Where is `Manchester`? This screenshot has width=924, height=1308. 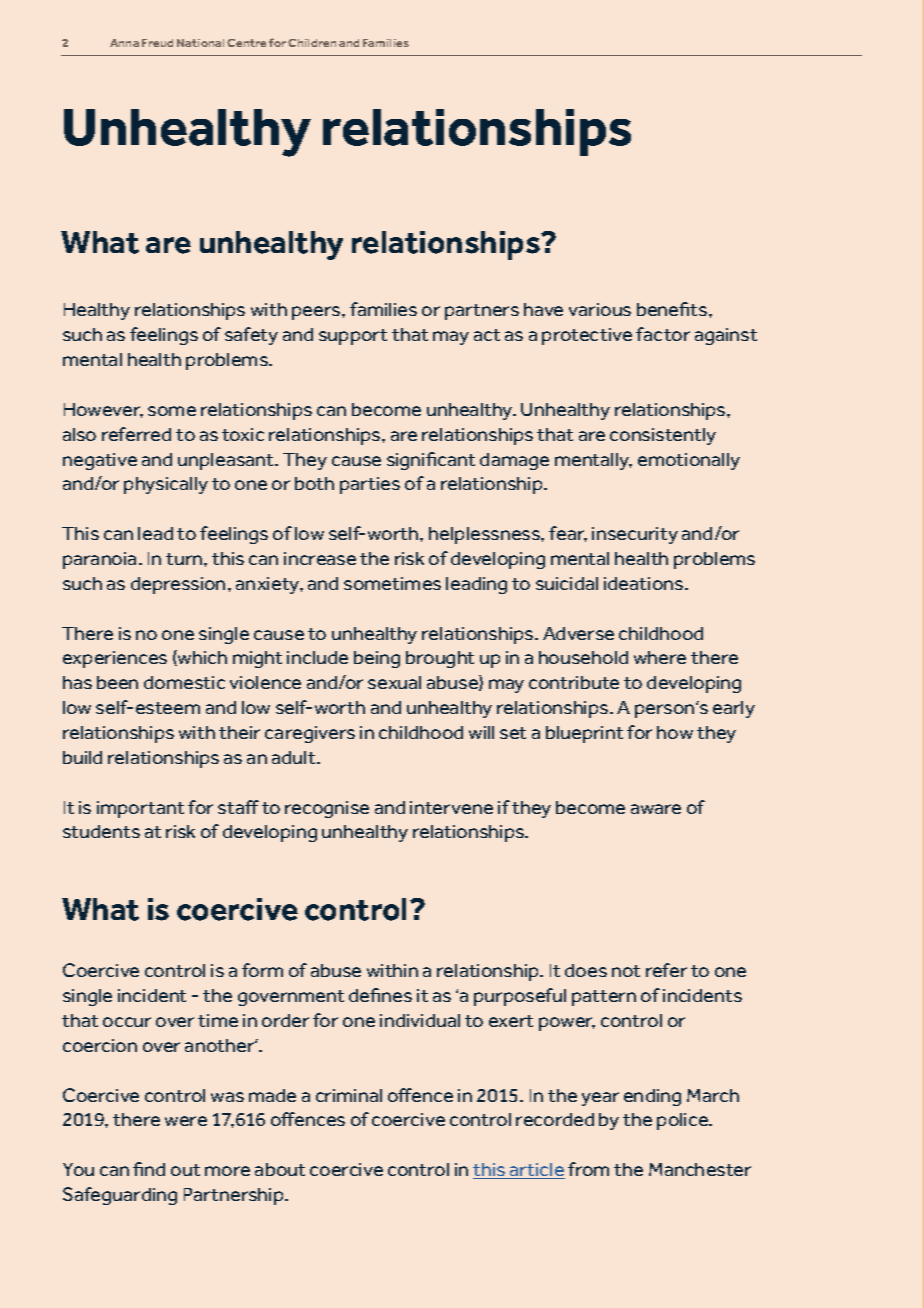 Manchester is located at coordinates (700, 1169).
